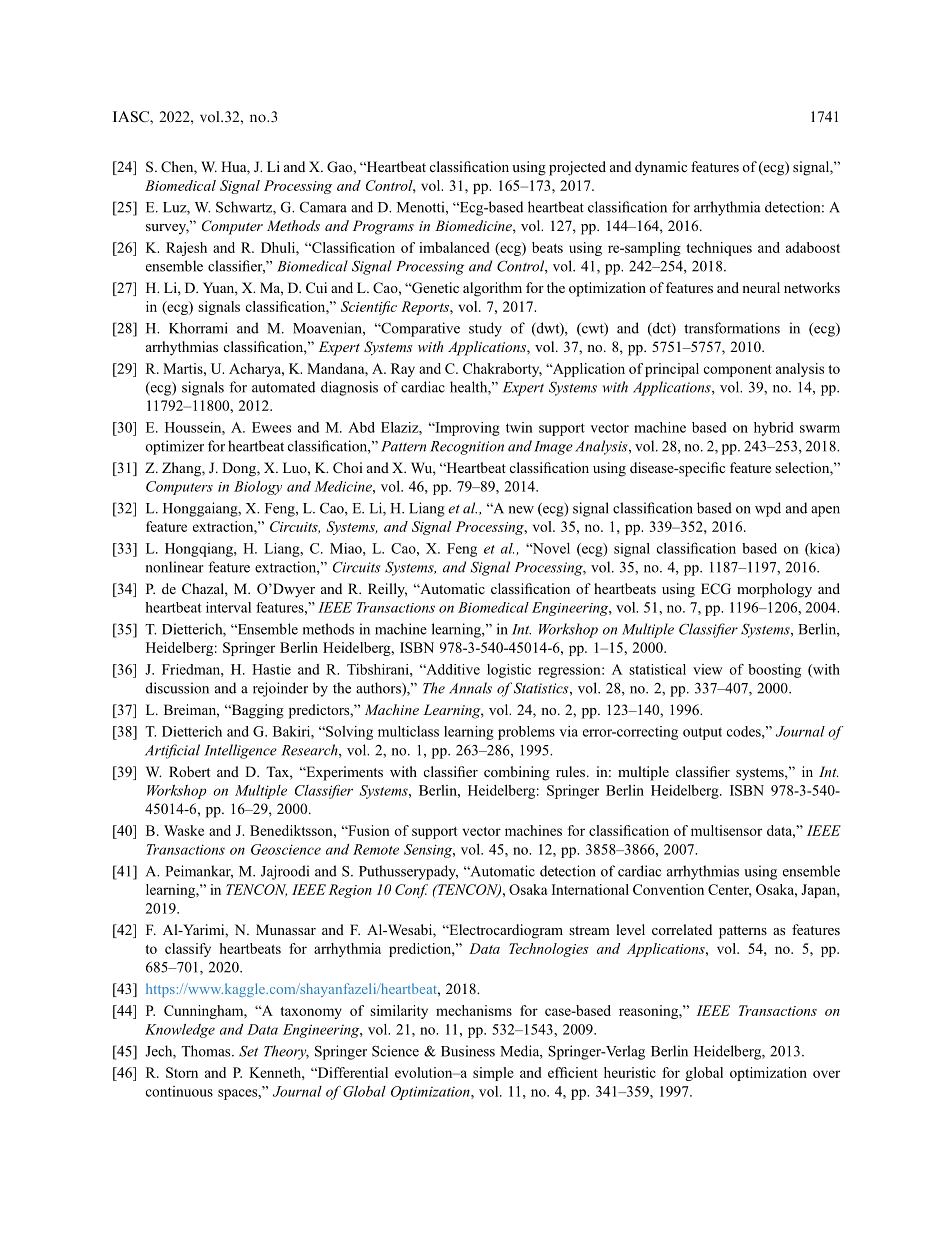 The height and width of the screenshot is (1233, 952). I want to click on simple, so click(493, 1074).
